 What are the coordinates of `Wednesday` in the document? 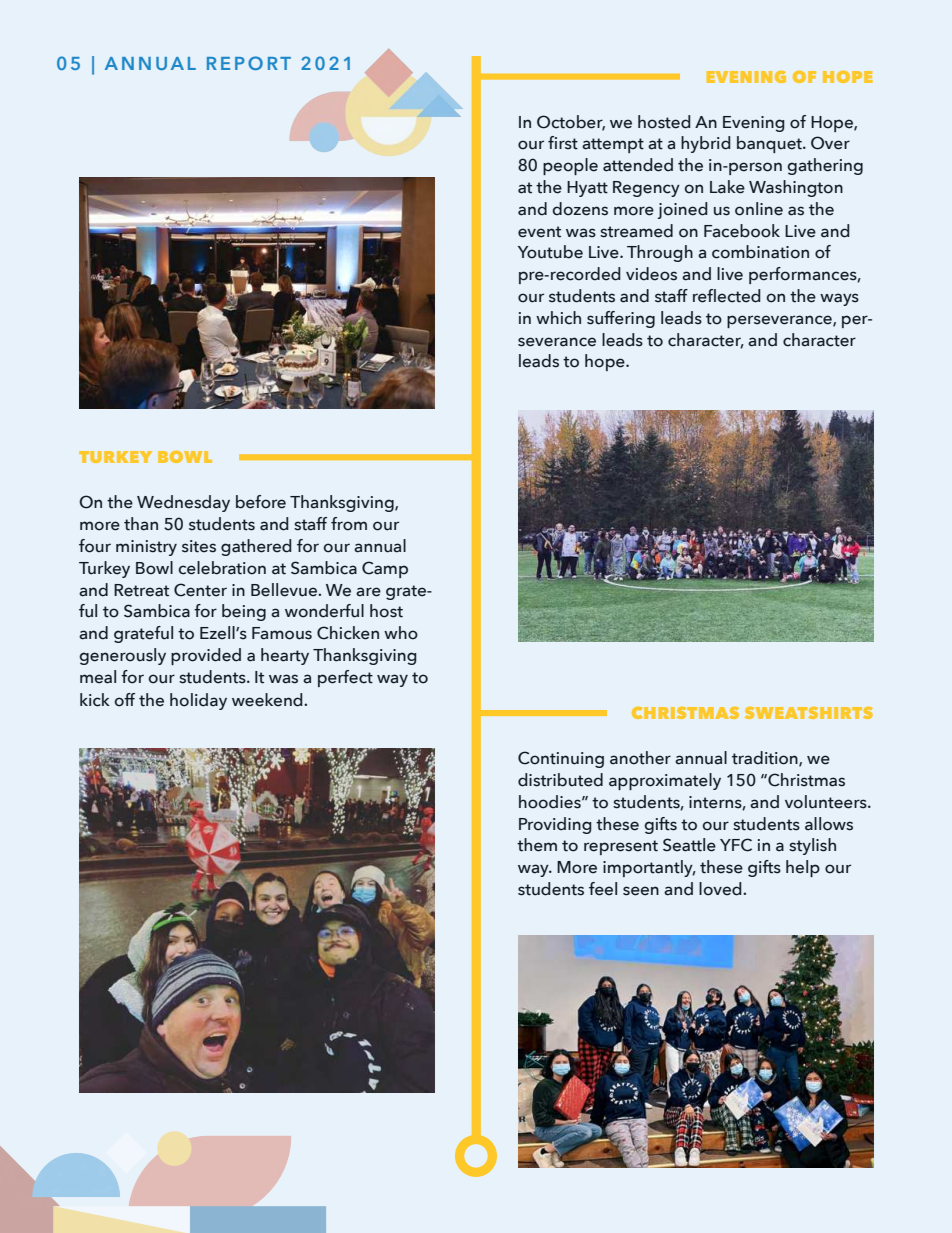 It's located at (183, 503).
